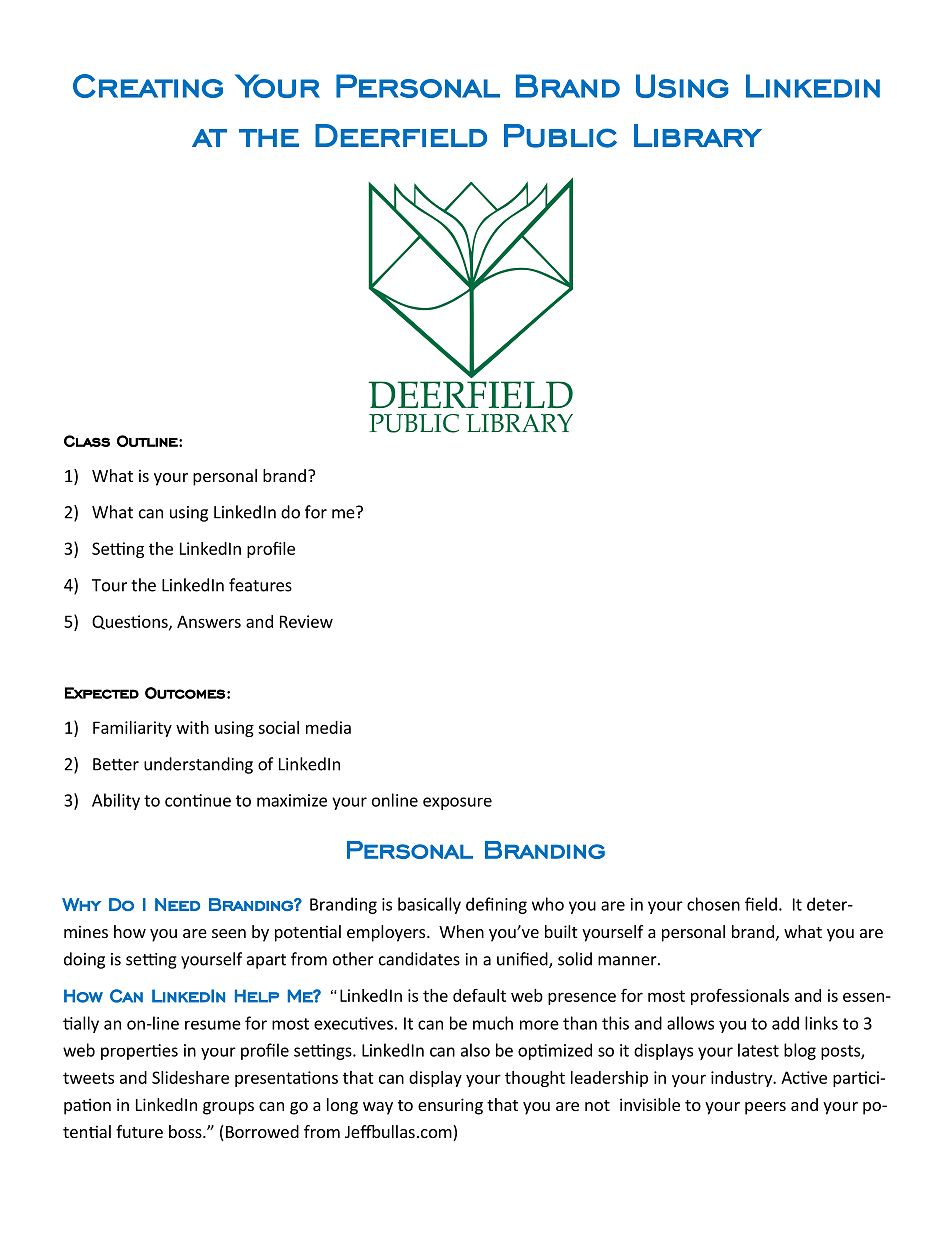  Describe the element at coordinates (457, 803) in the screenshot. I see `exposure` at that location.
